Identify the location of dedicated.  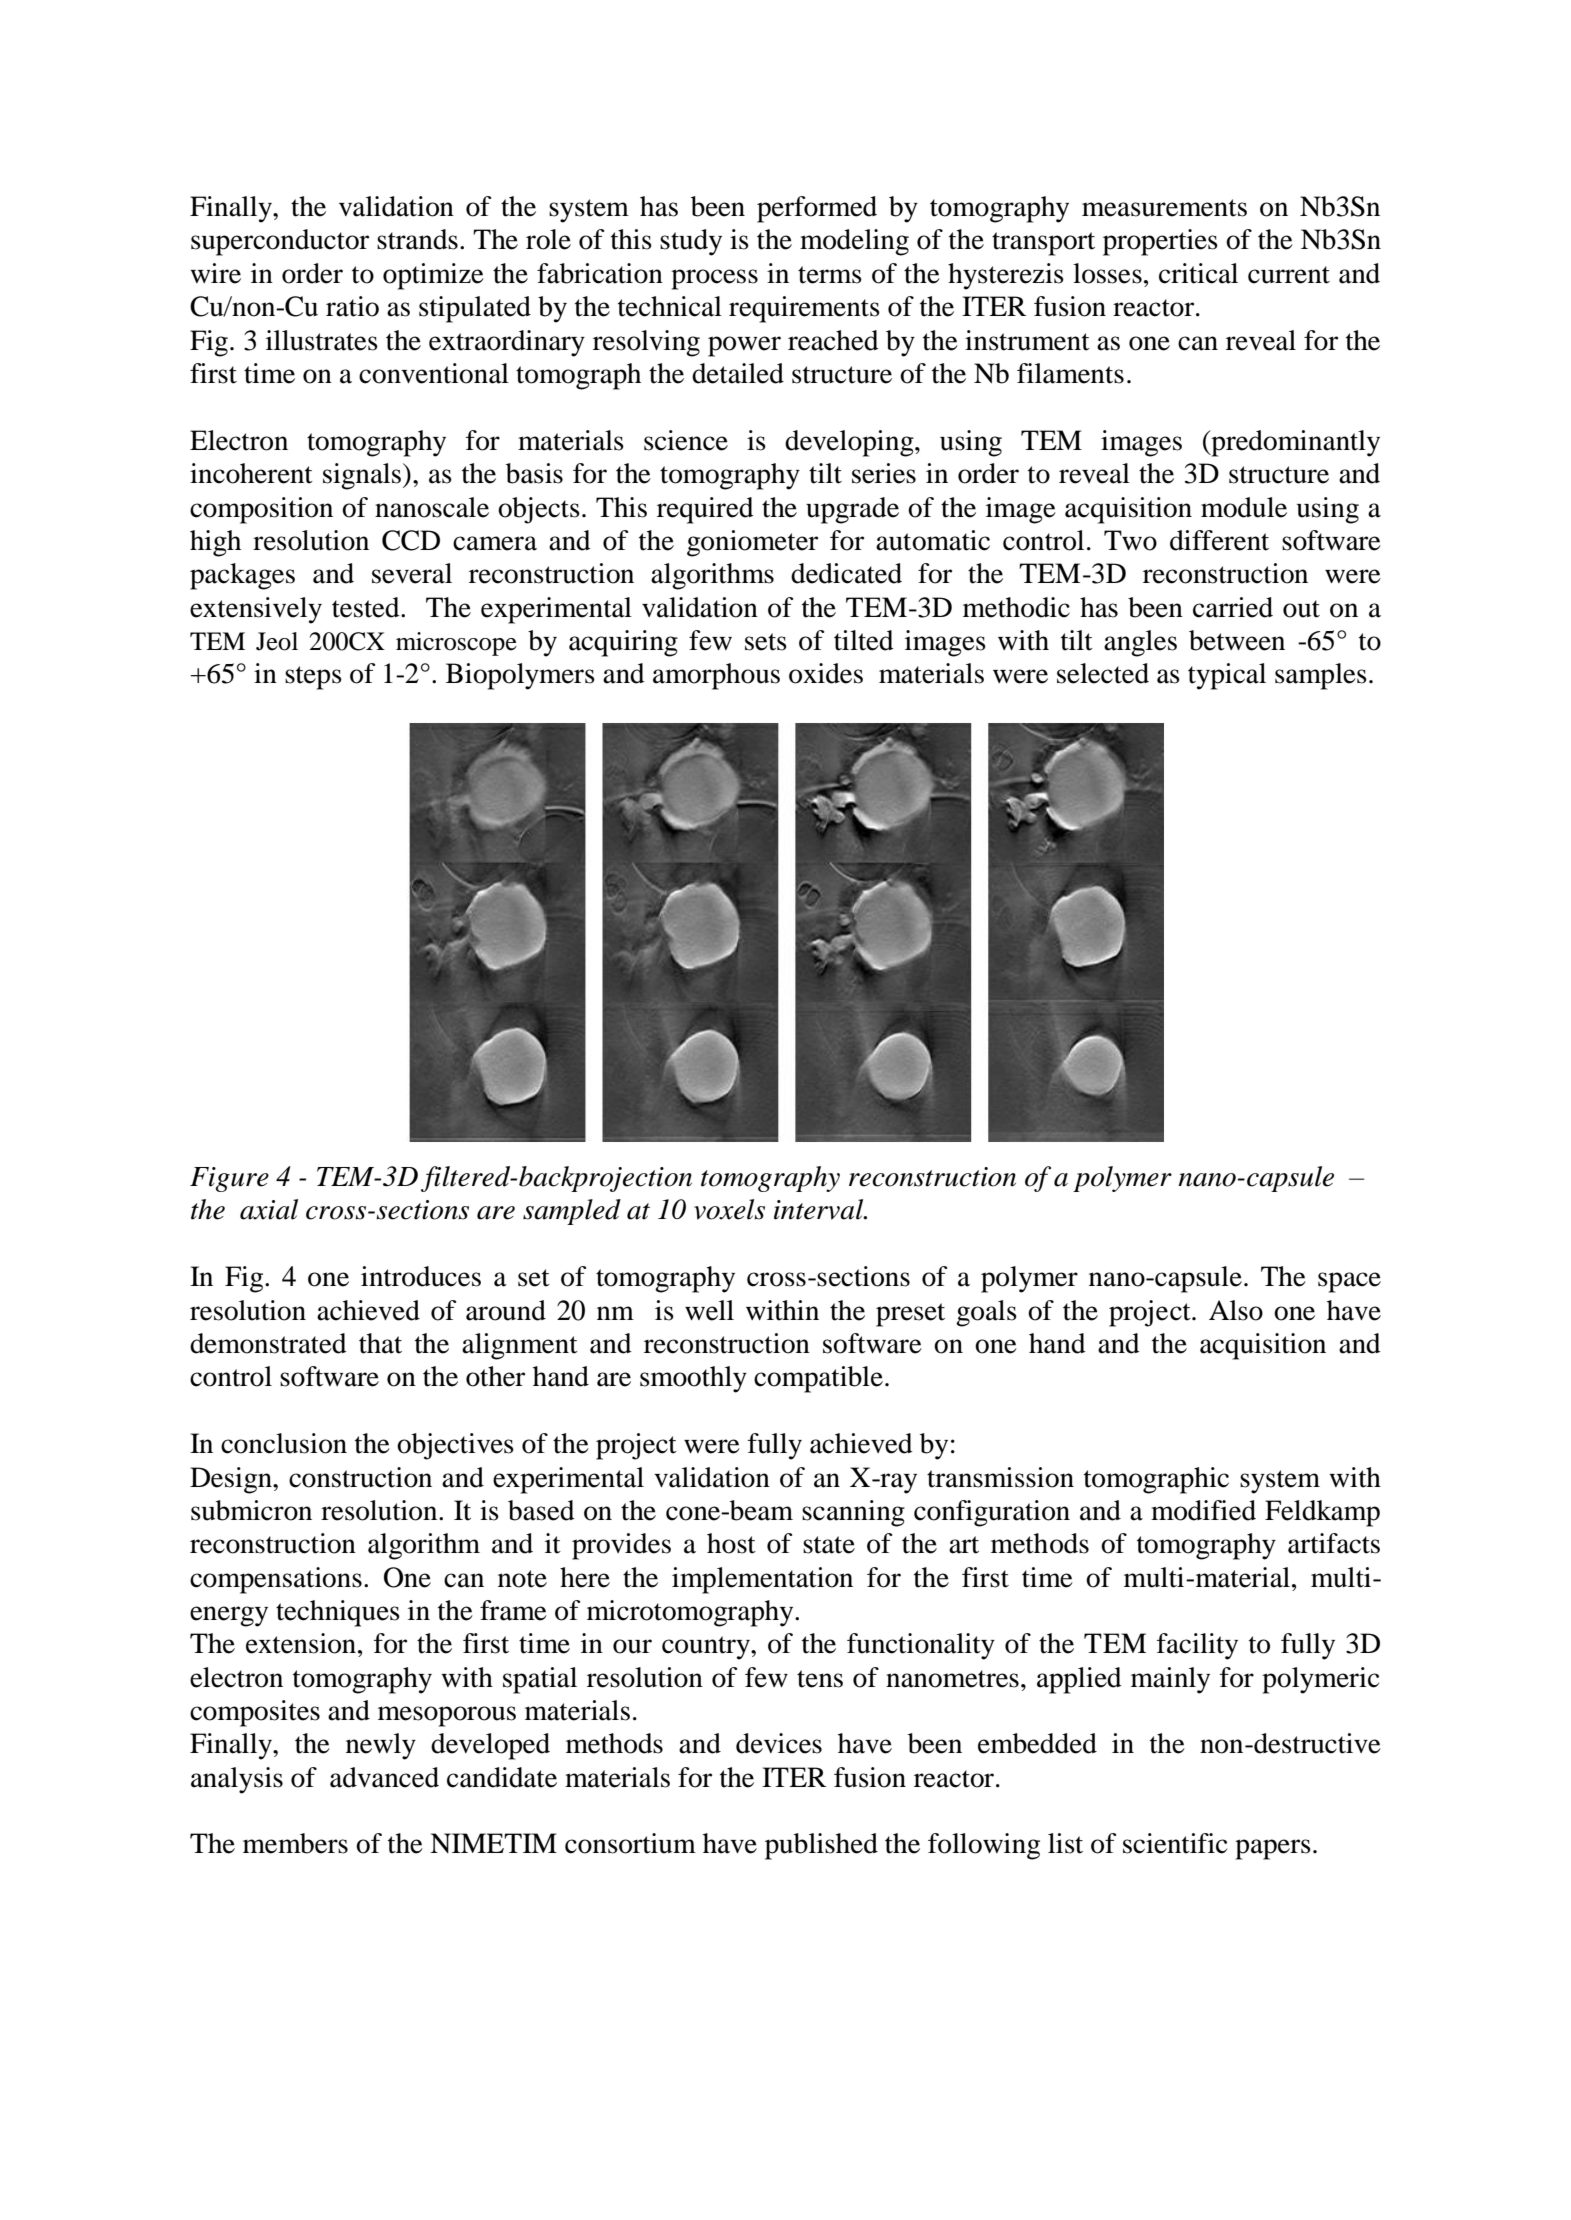
(846, 573).
